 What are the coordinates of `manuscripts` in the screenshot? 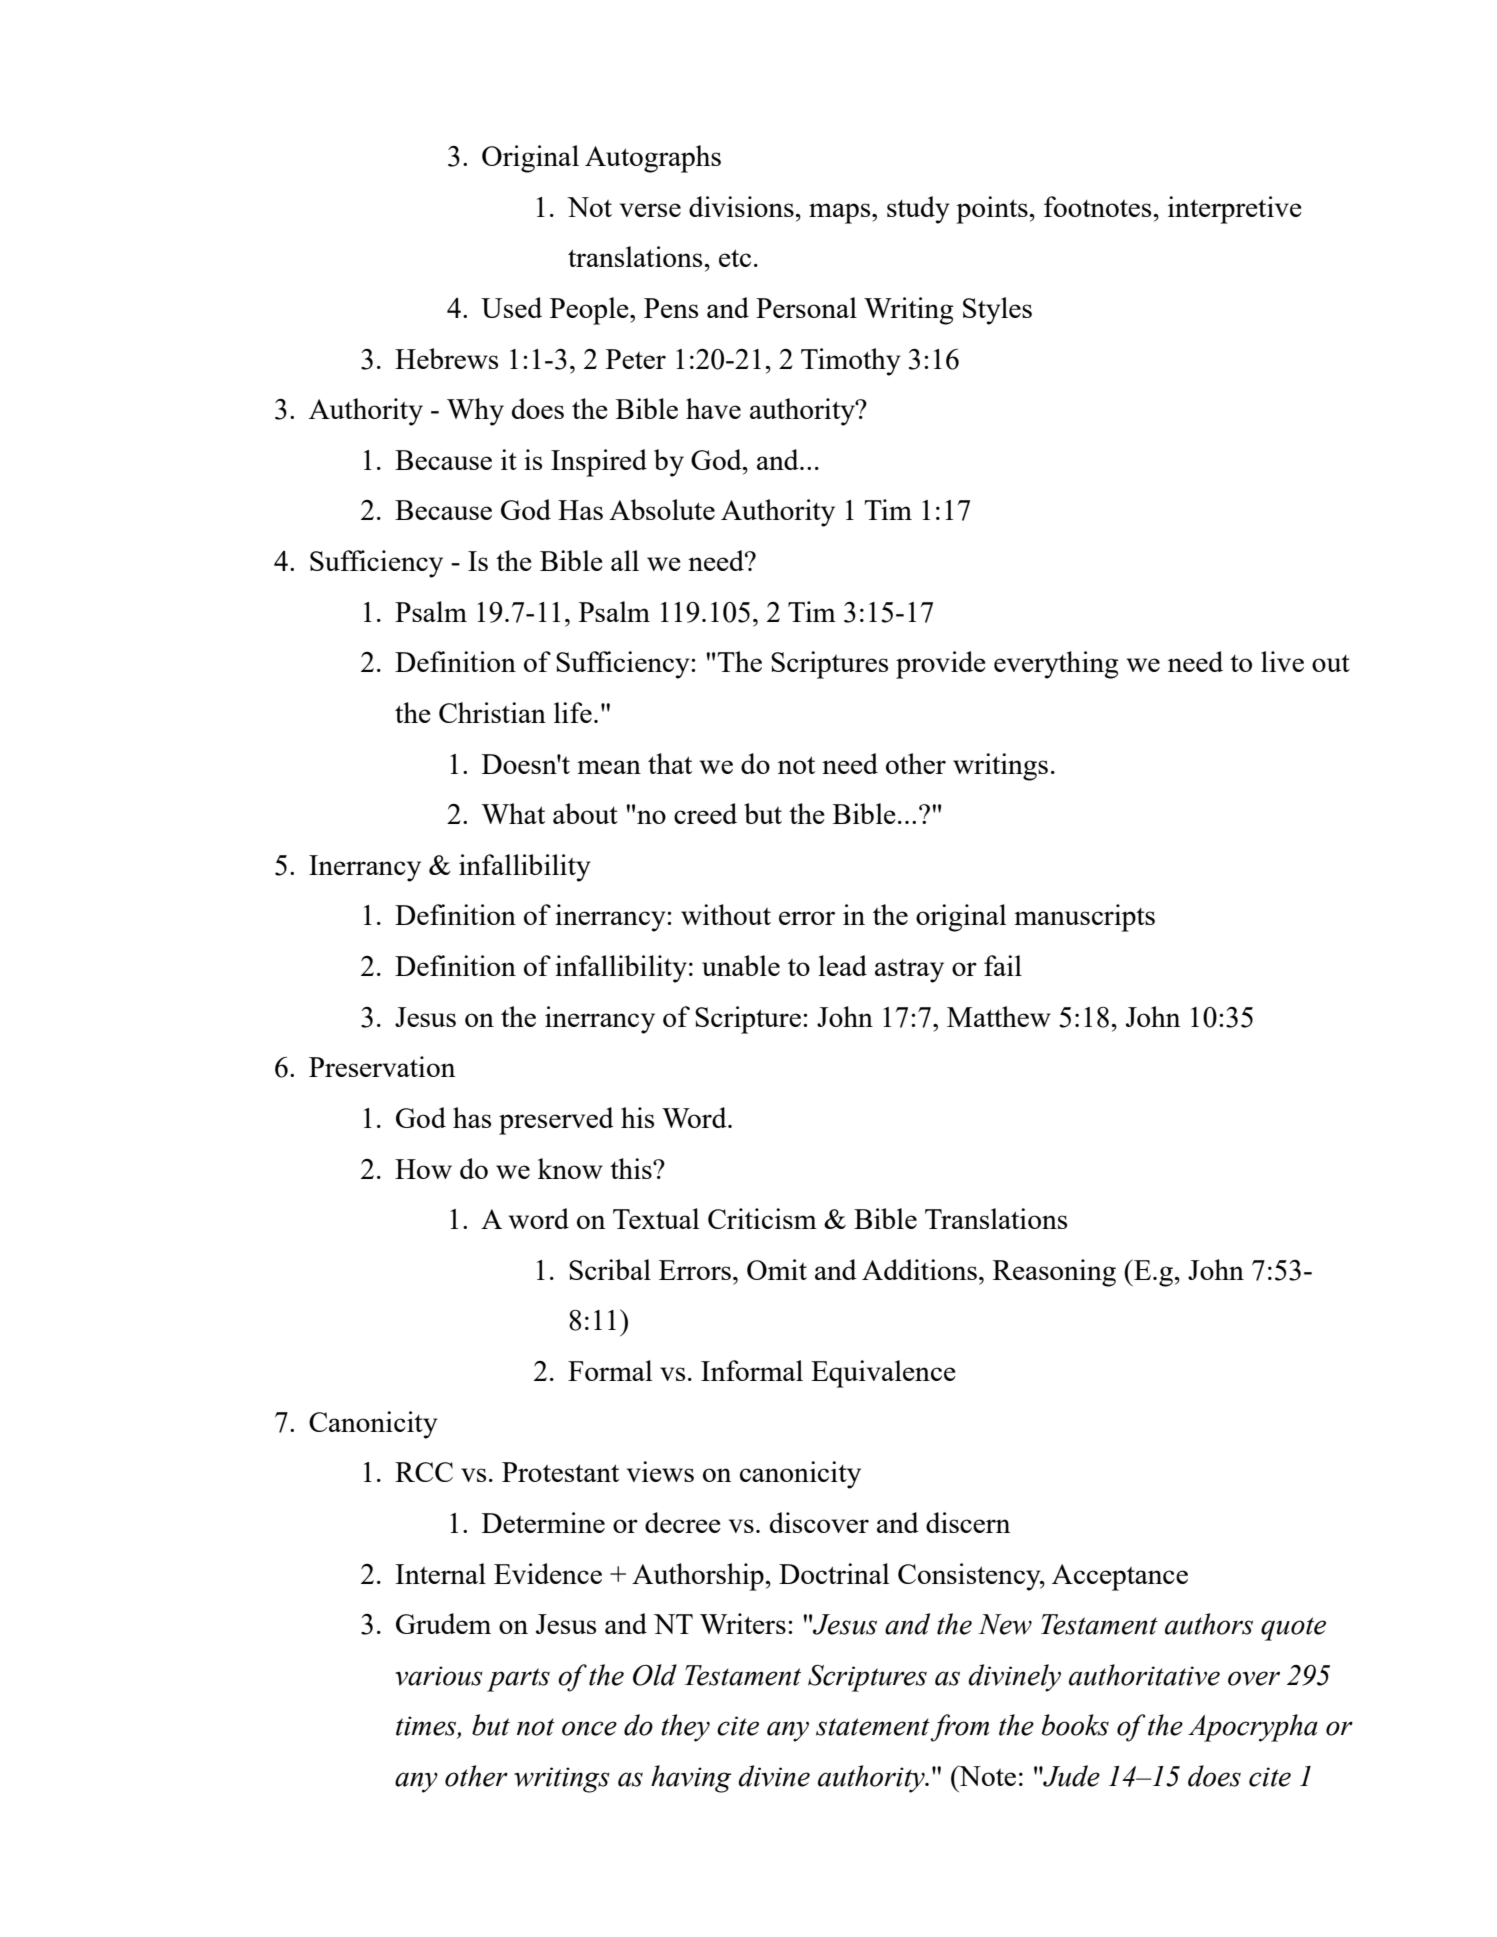 It's located at (1084, 918).
